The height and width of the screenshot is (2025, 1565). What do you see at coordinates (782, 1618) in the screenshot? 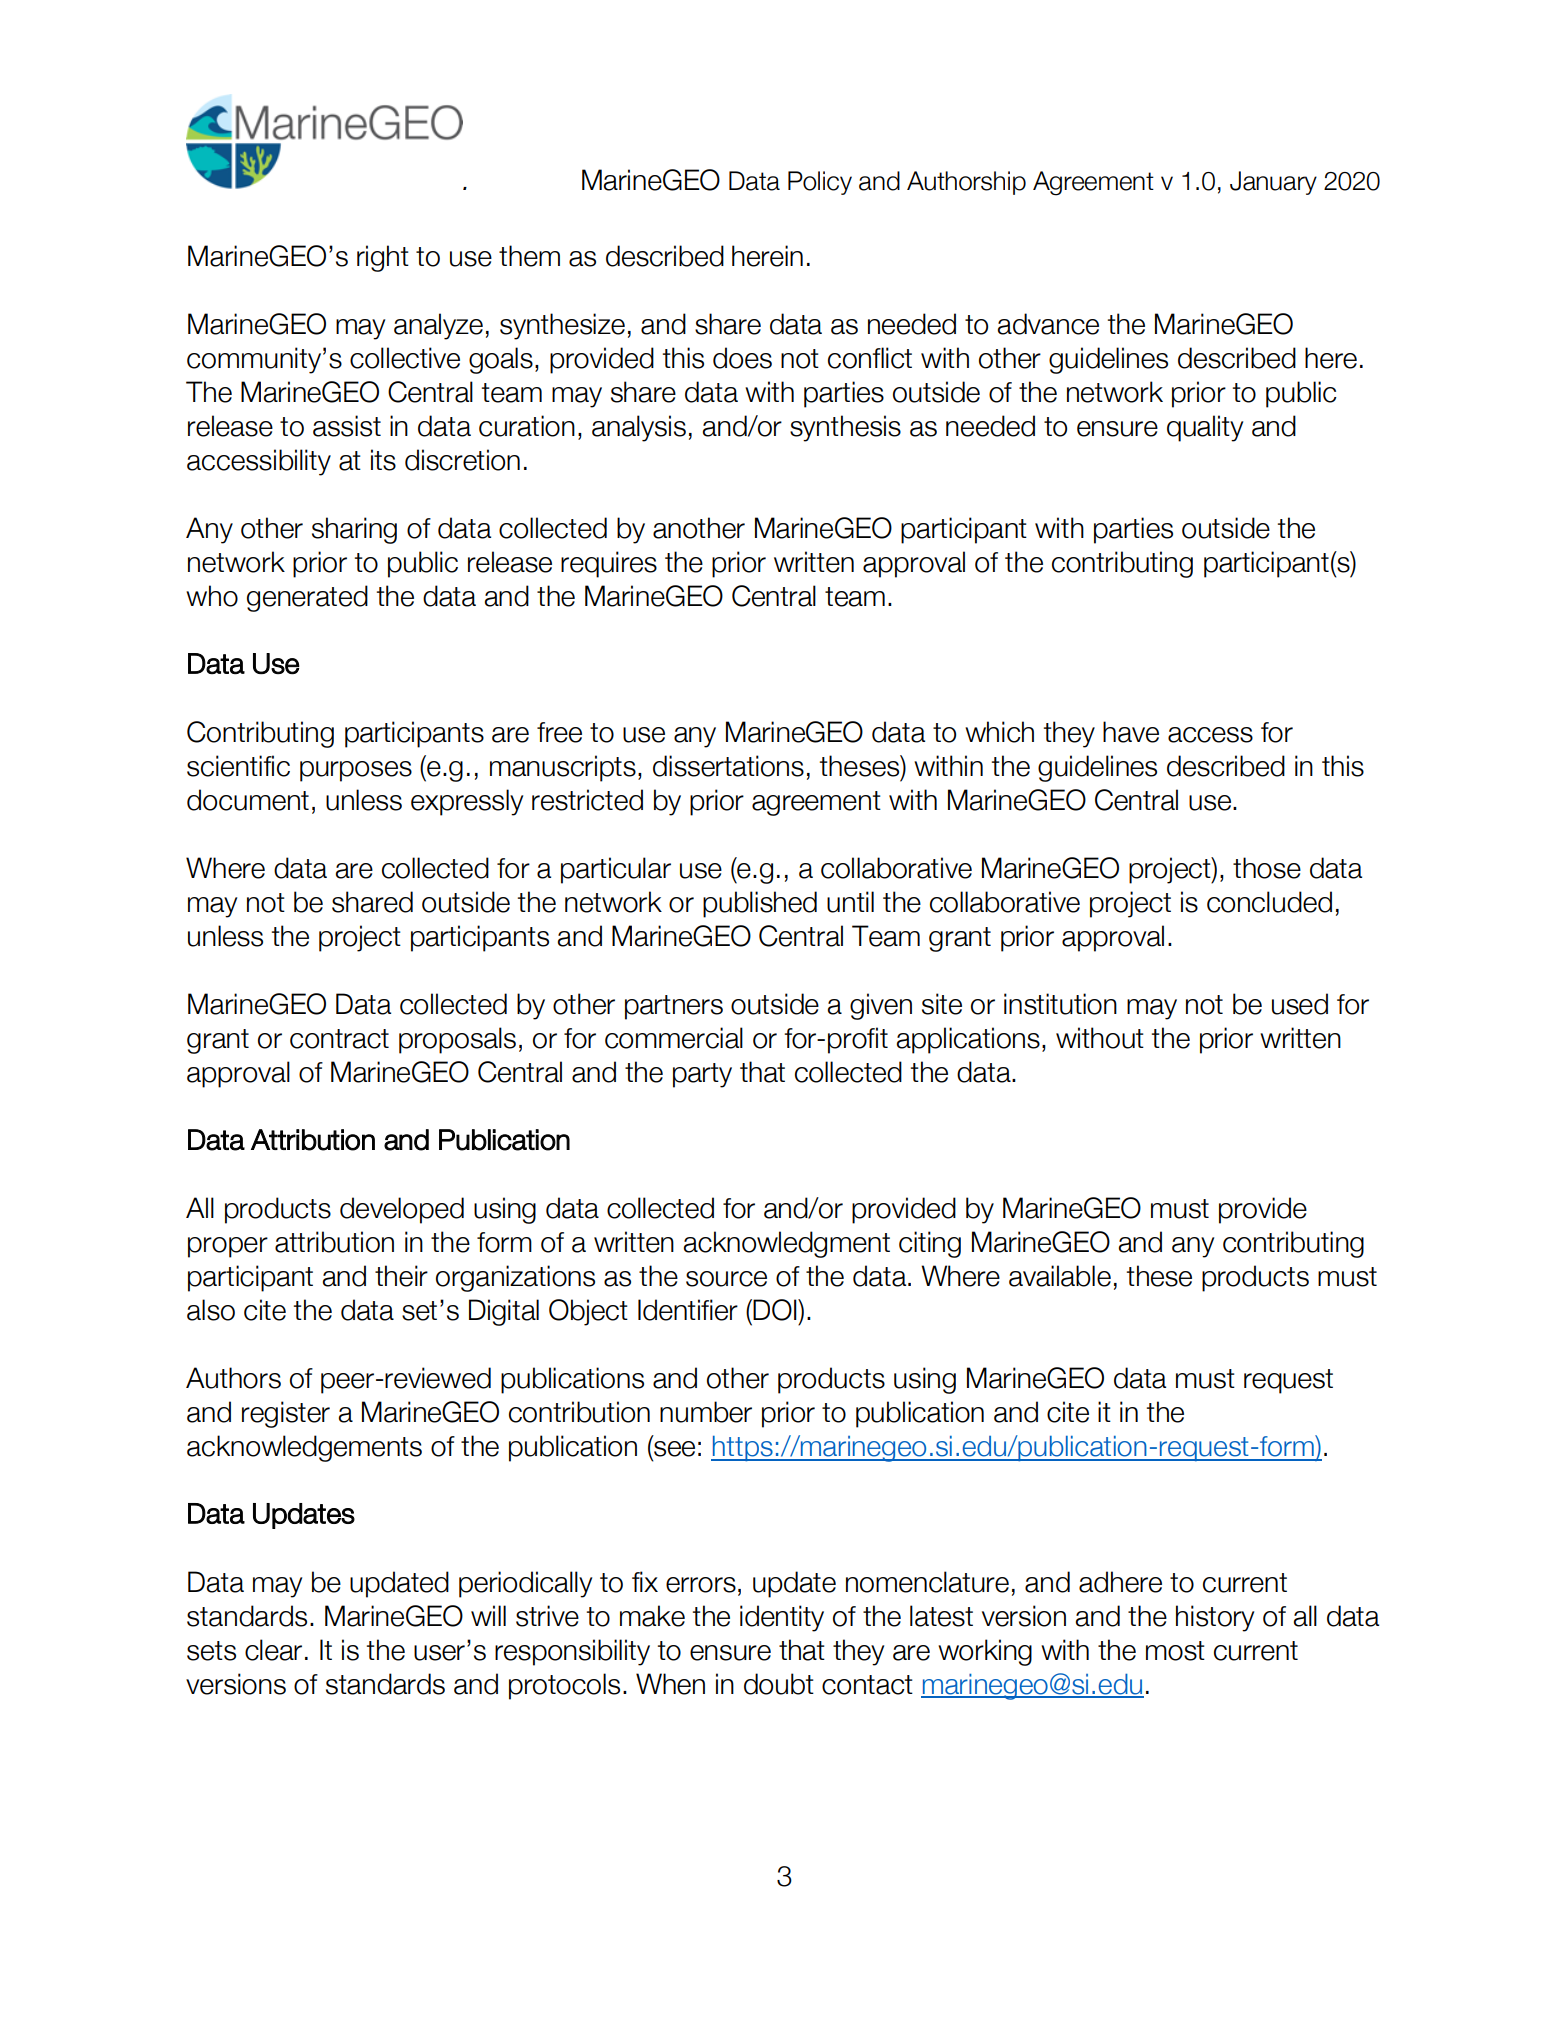
I see `identity` at bounding box center [782, 1618].
